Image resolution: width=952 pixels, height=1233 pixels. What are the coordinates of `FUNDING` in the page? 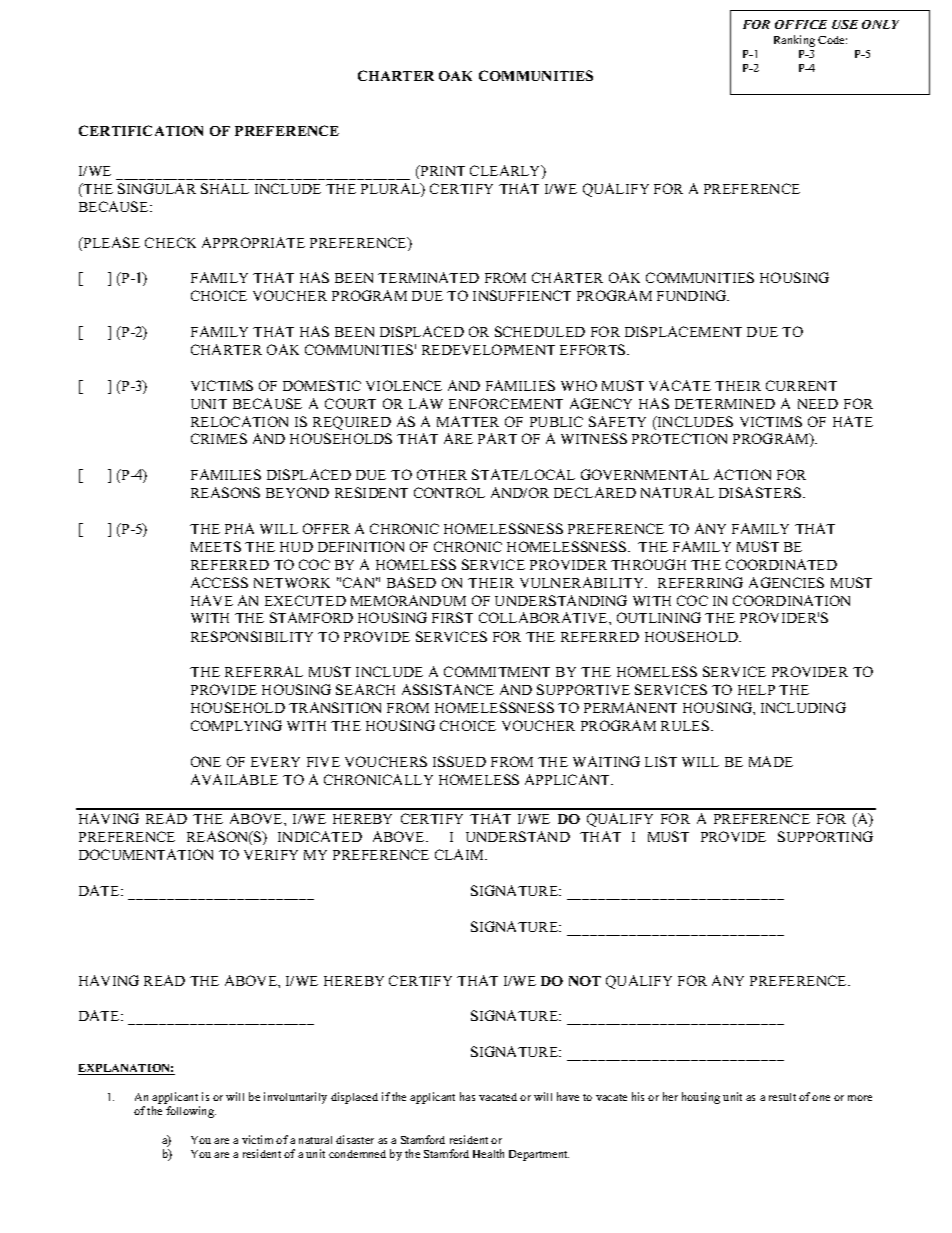 It's located at (693, 295).
